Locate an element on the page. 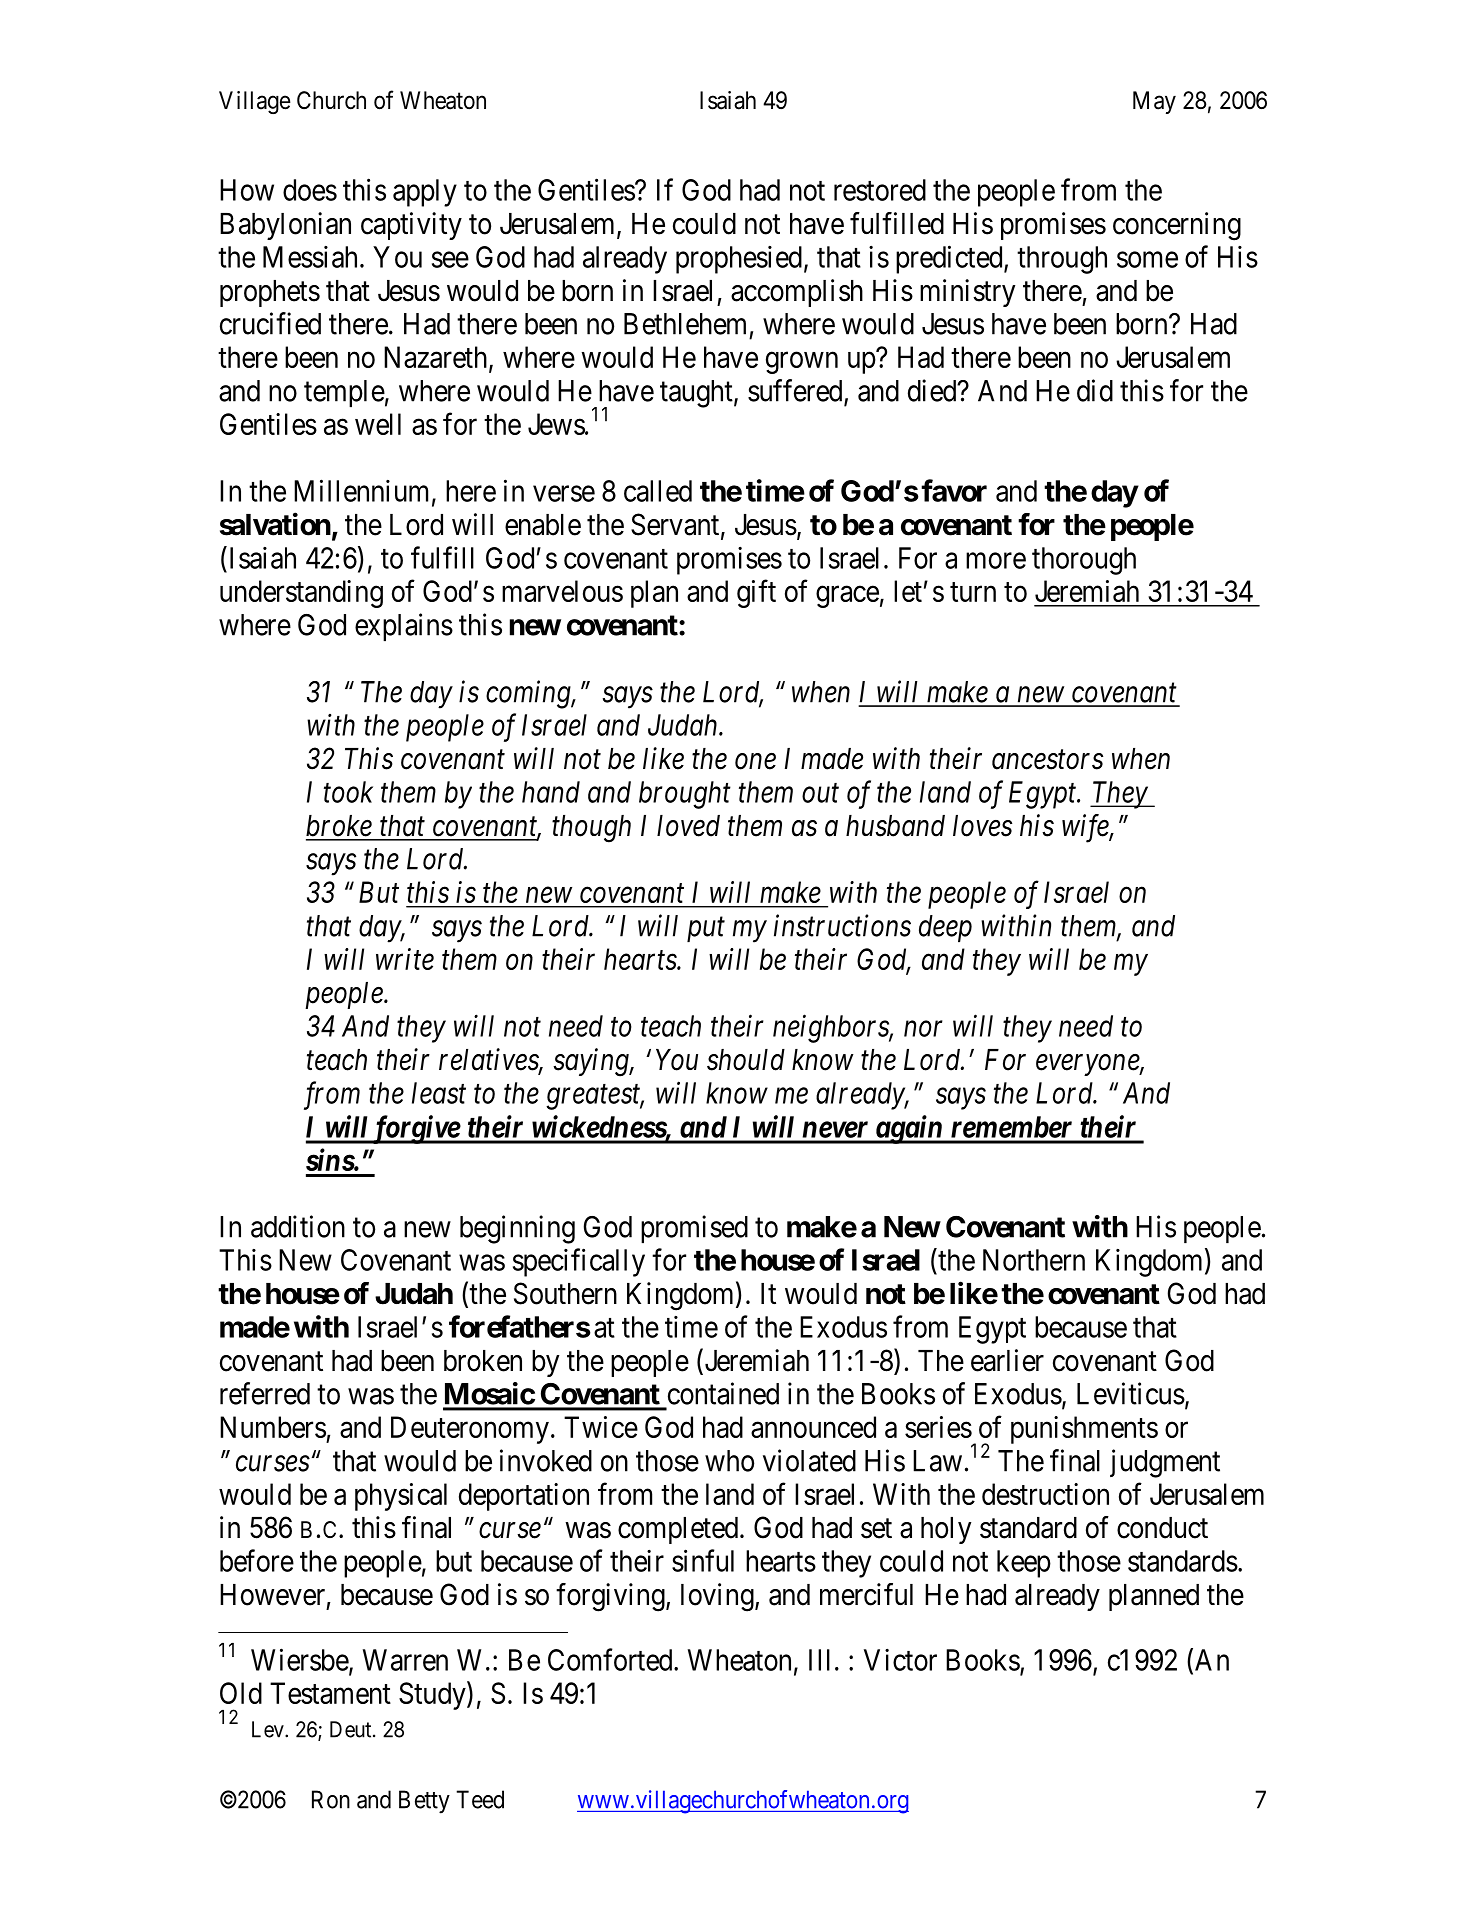  Testament is located at coordinates (330, 1693).
